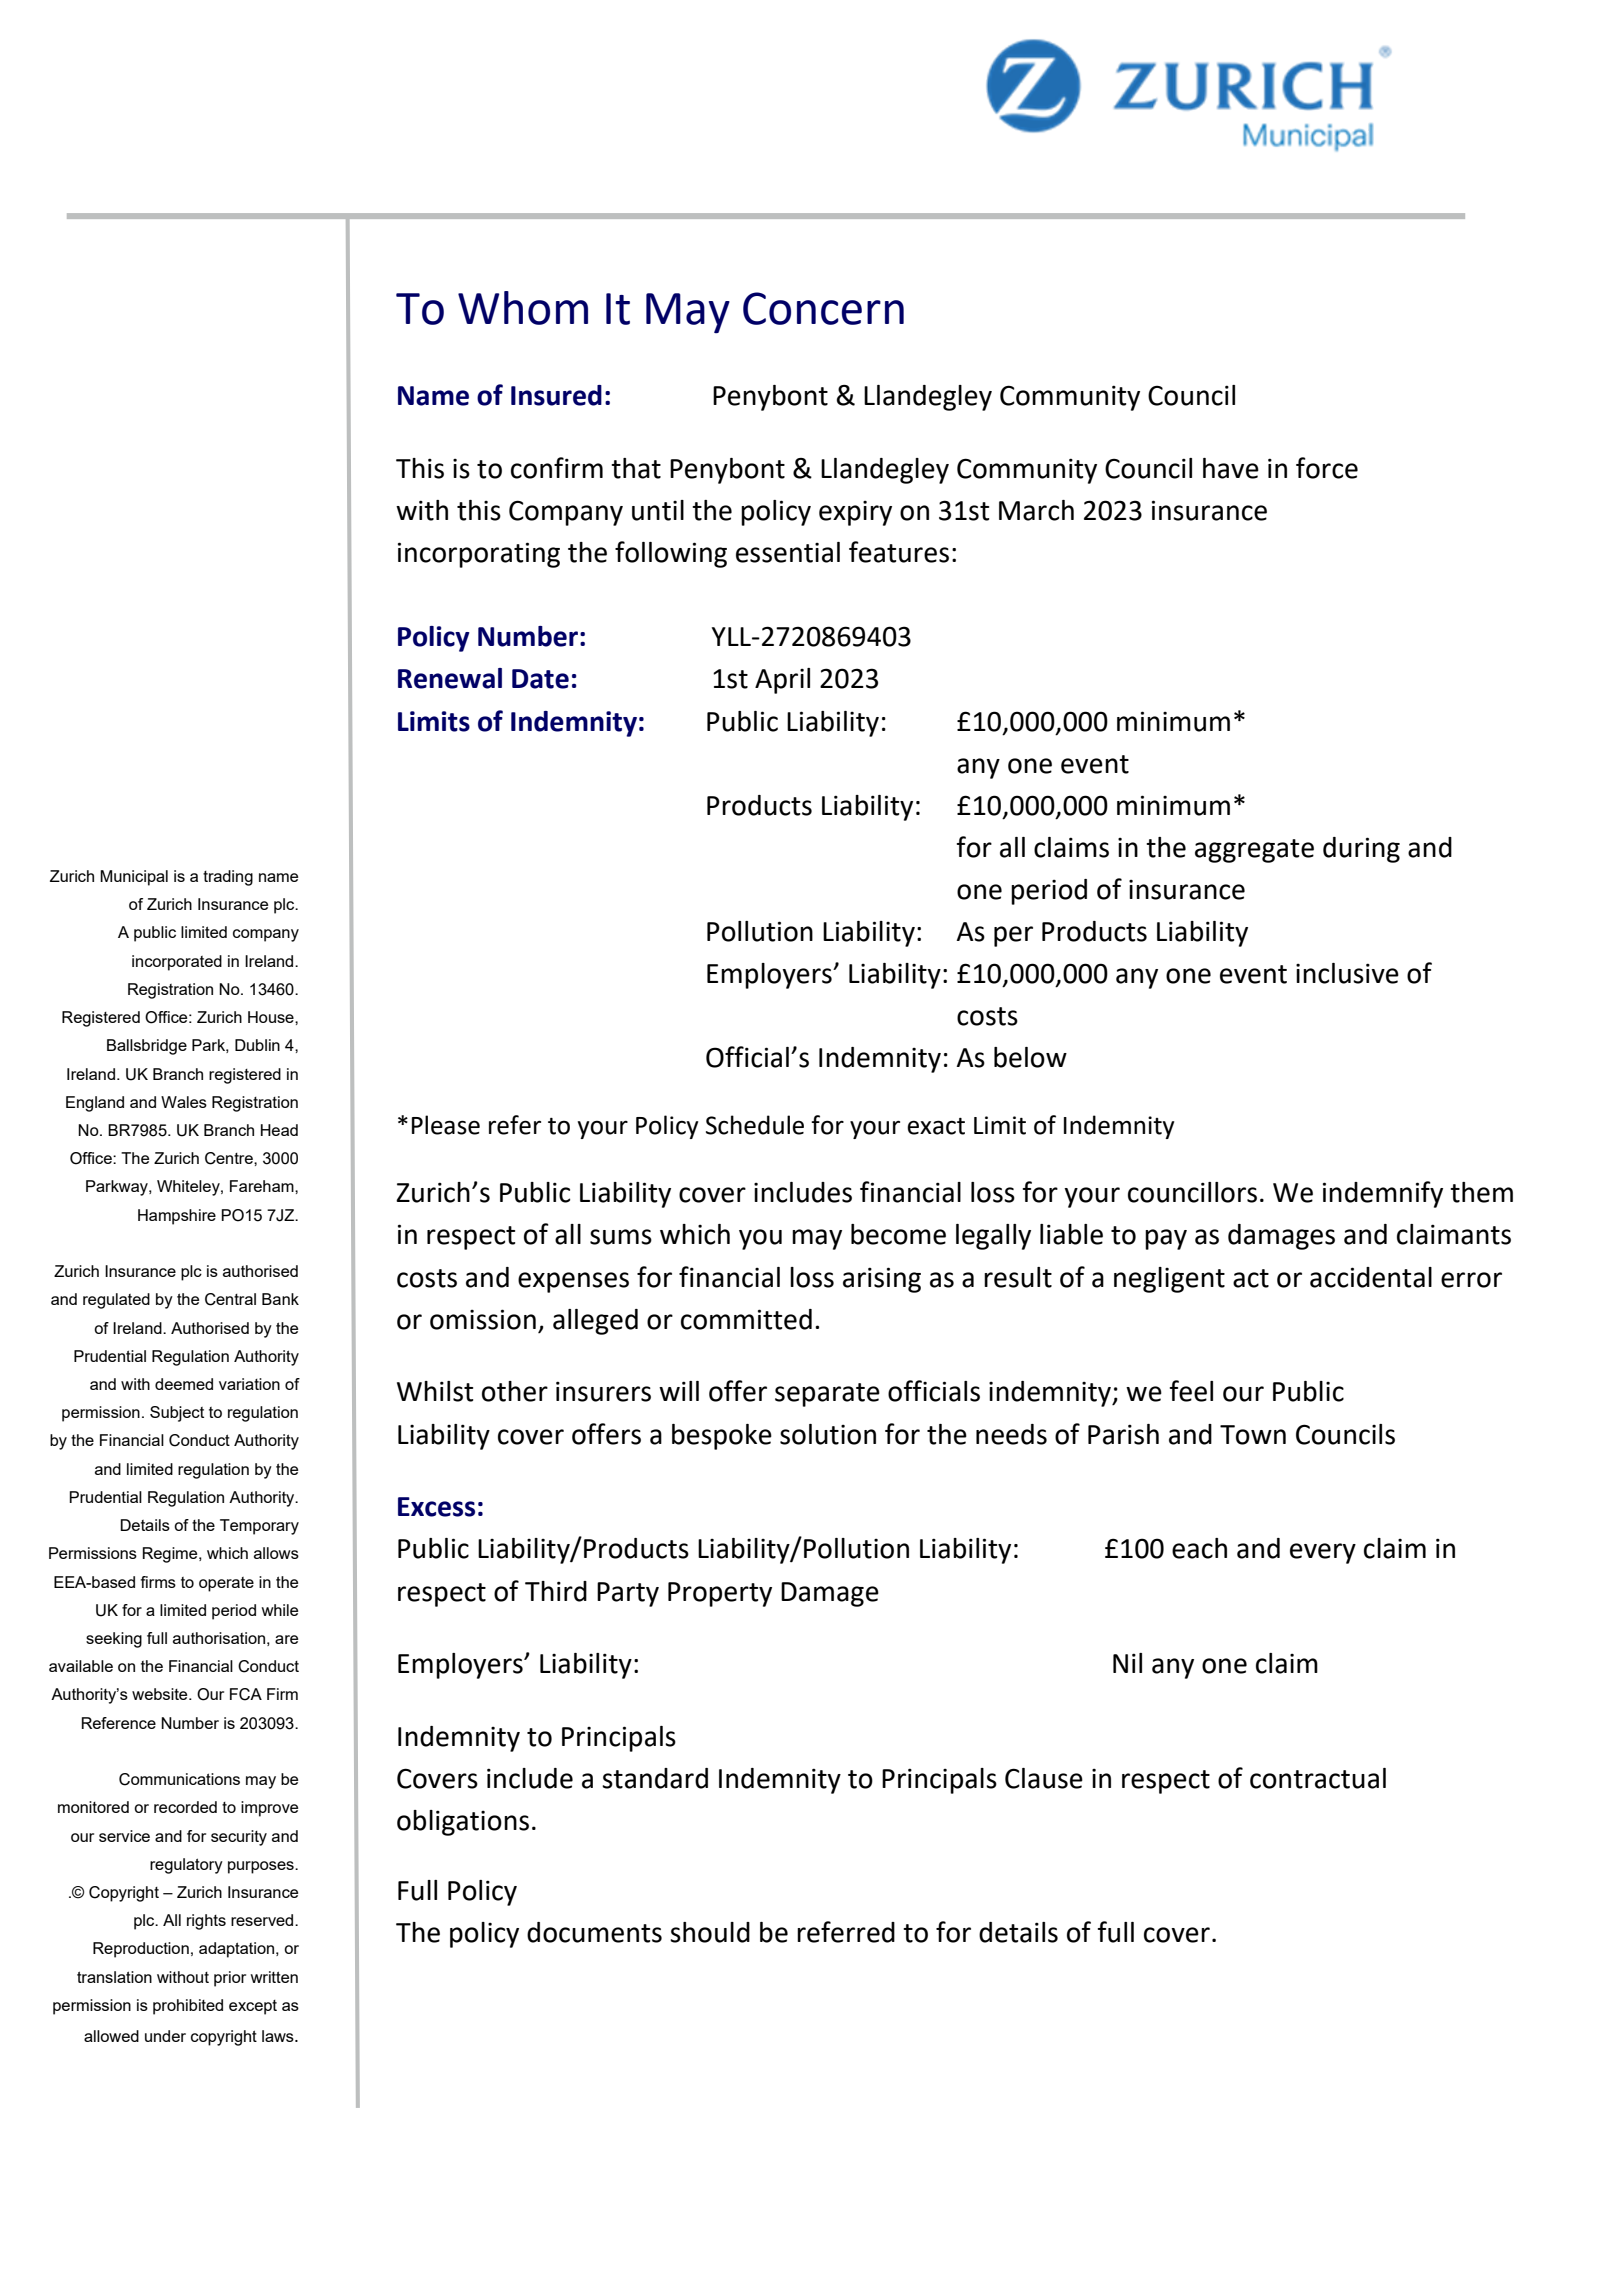  Describe the element at coordinates (746, 1319) in the page. I see `committed` at that location.
